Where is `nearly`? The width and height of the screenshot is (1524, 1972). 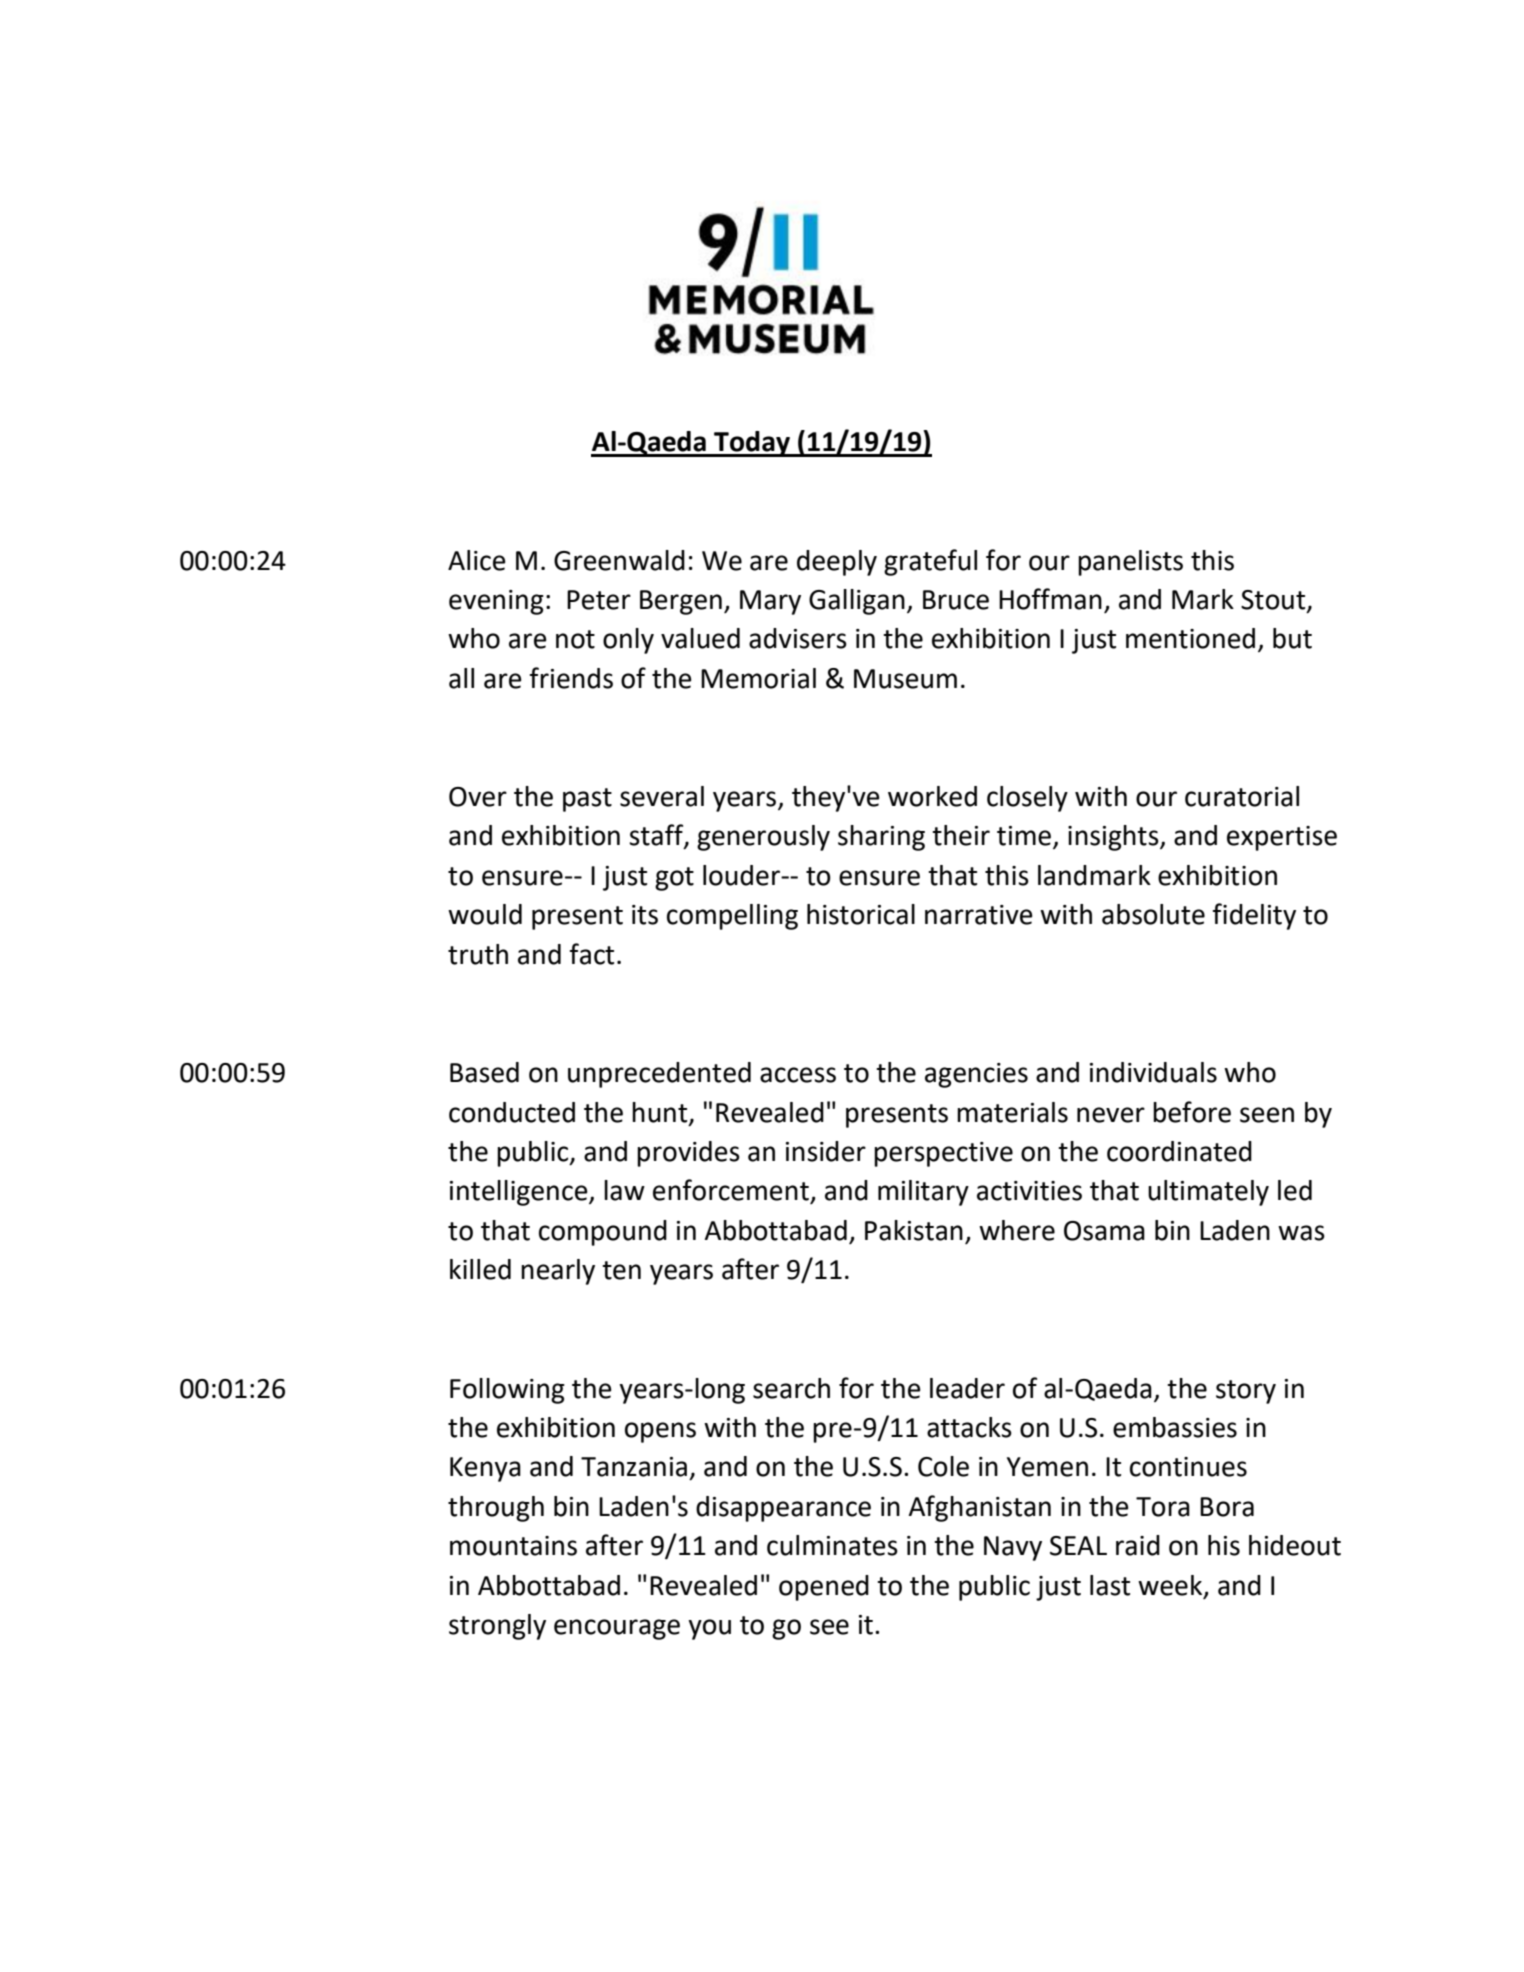 nearly is located at coordinates (558, 1272).
